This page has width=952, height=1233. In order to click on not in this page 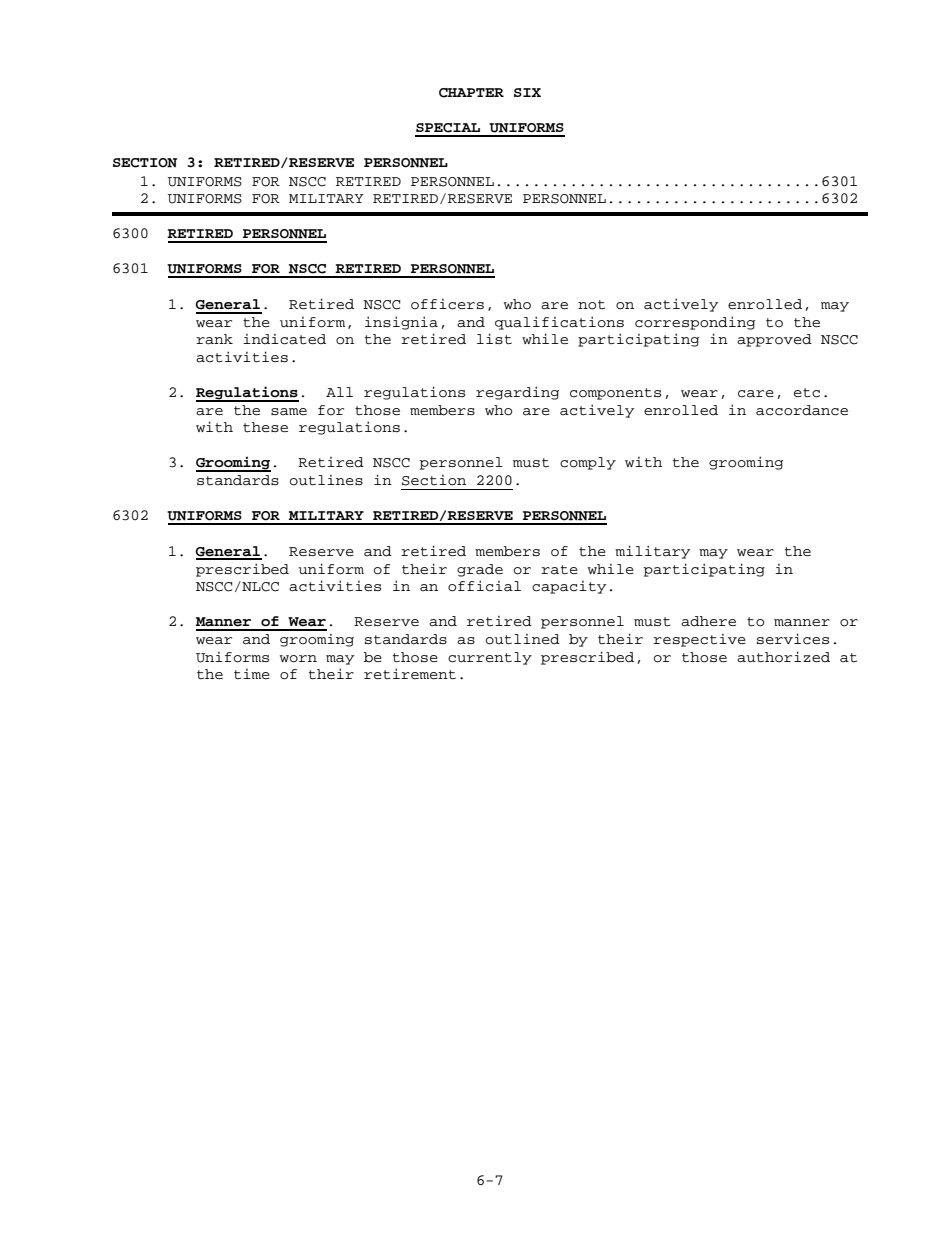, I will do `click(591, 305)`.
